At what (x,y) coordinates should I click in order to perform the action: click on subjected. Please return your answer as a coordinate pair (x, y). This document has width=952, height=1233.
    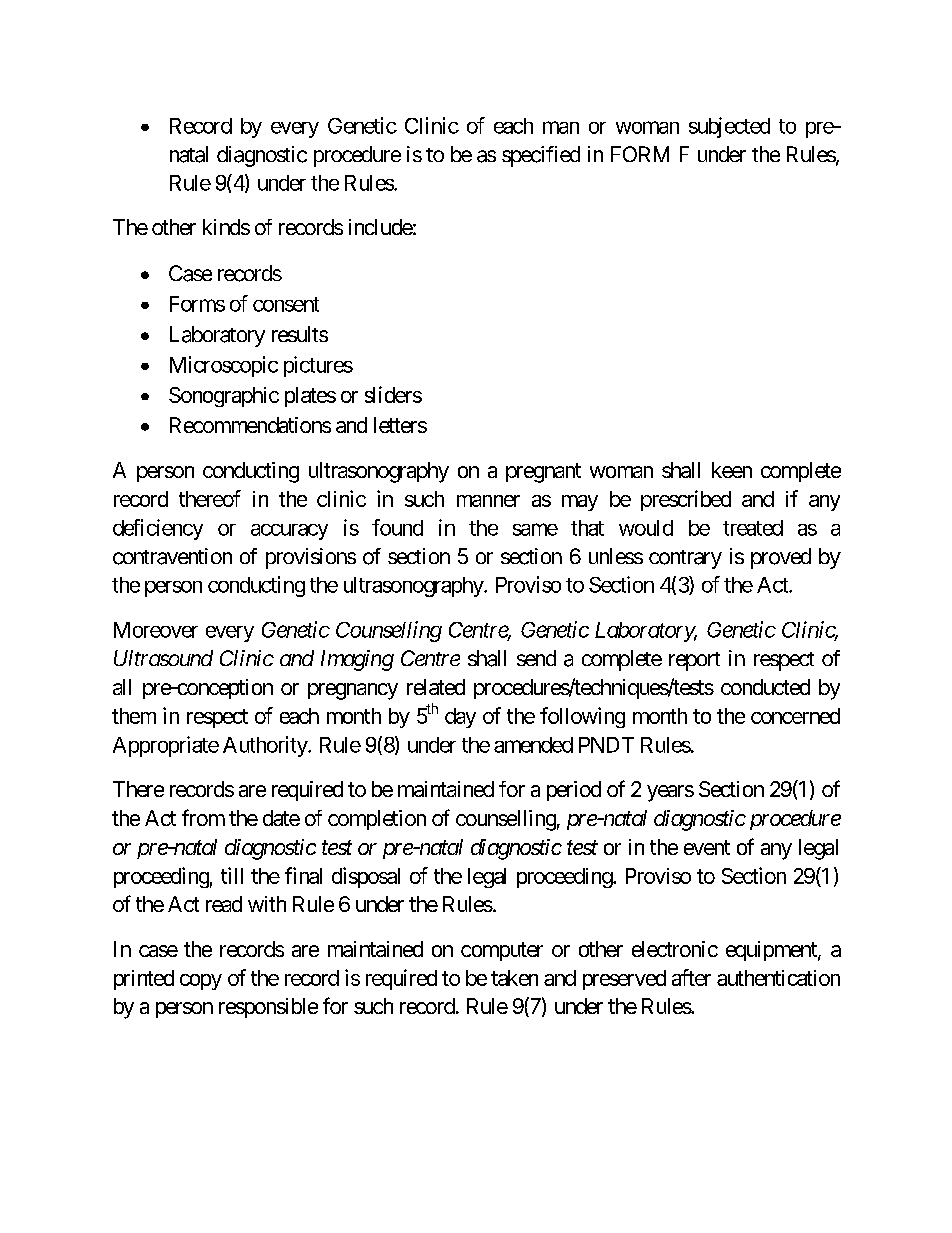
    Looking at the image, I should click on (729, 127).
